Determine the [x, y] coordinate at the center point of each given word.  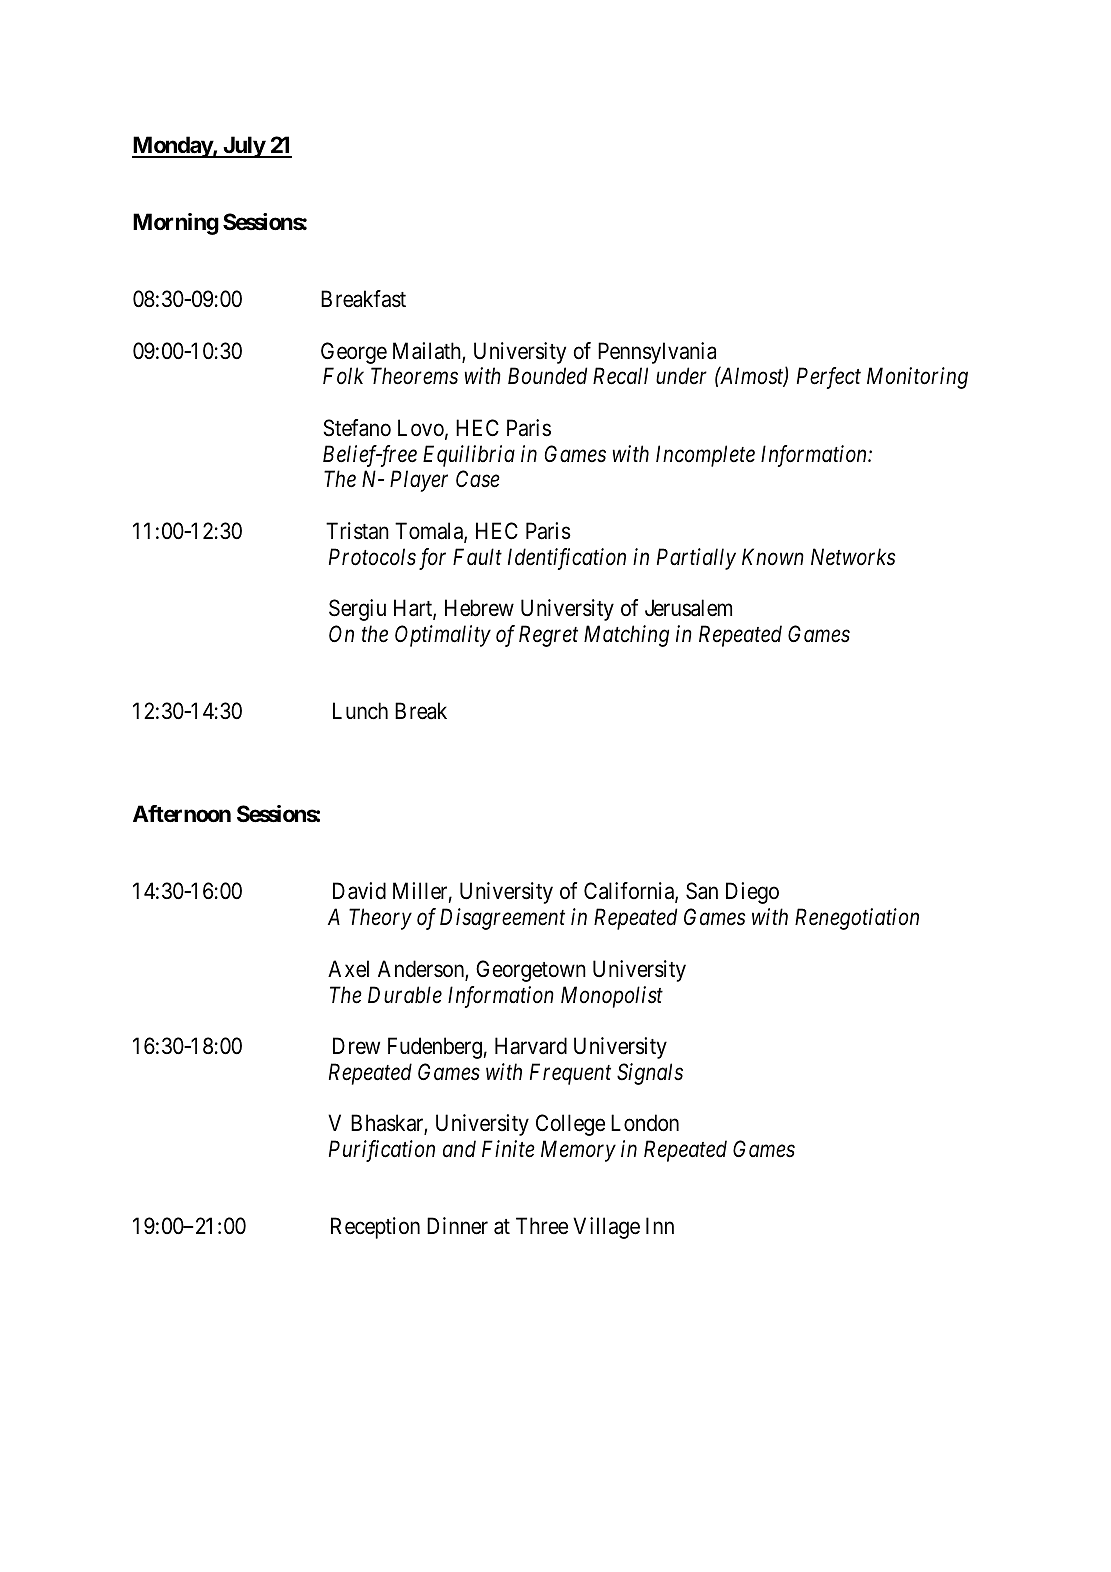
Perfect [829, 378]
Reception [375, 1228]
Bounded [547, 376]
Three [542, 1226]
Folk [343, 376]
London [645, 1123]
